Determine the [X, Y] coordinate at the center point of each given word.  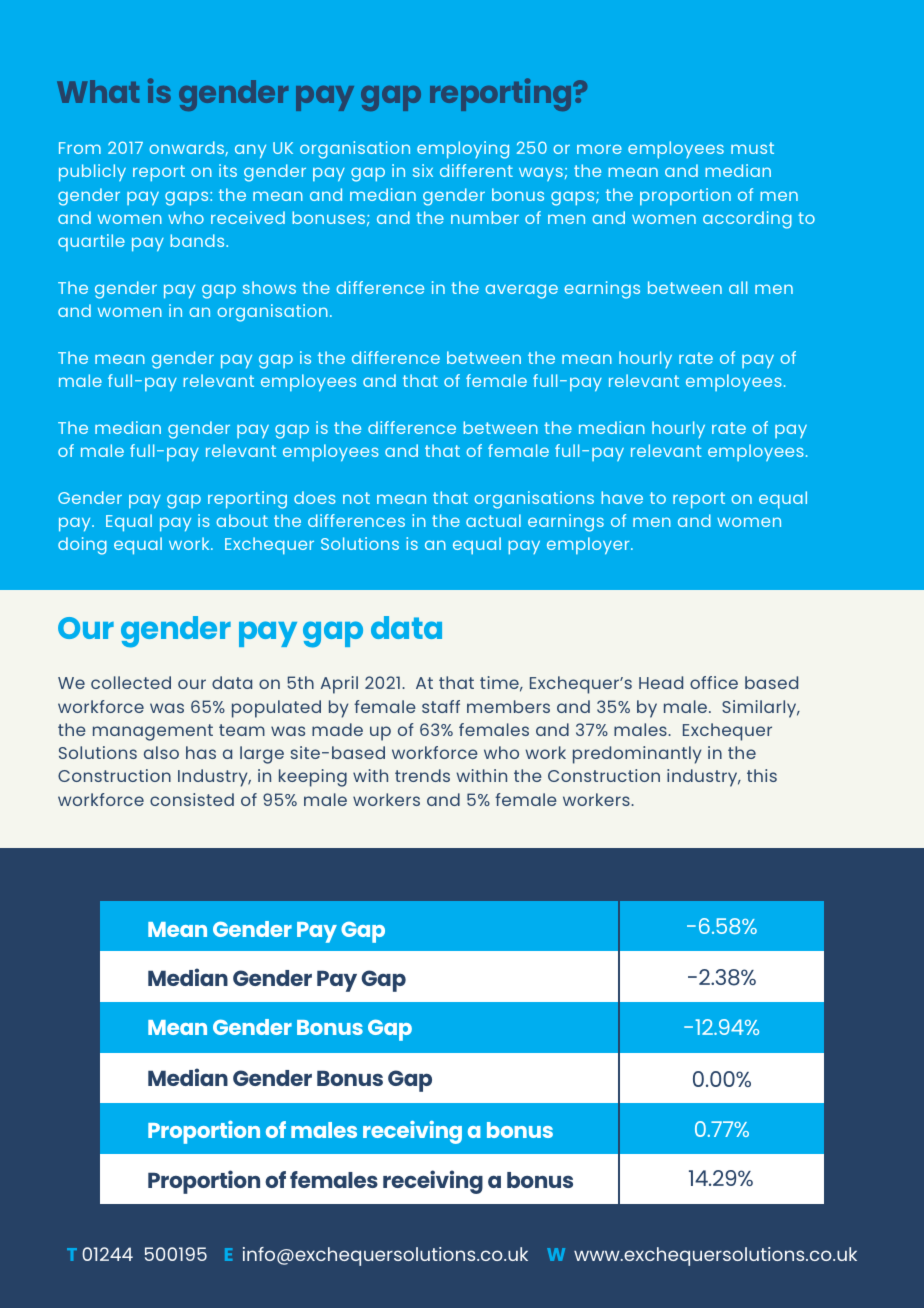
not [356, 498]
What [98, 91]
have [622, 497]
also [161, 752]
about [242, 520]
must [752, 148]
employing [463, 150]
